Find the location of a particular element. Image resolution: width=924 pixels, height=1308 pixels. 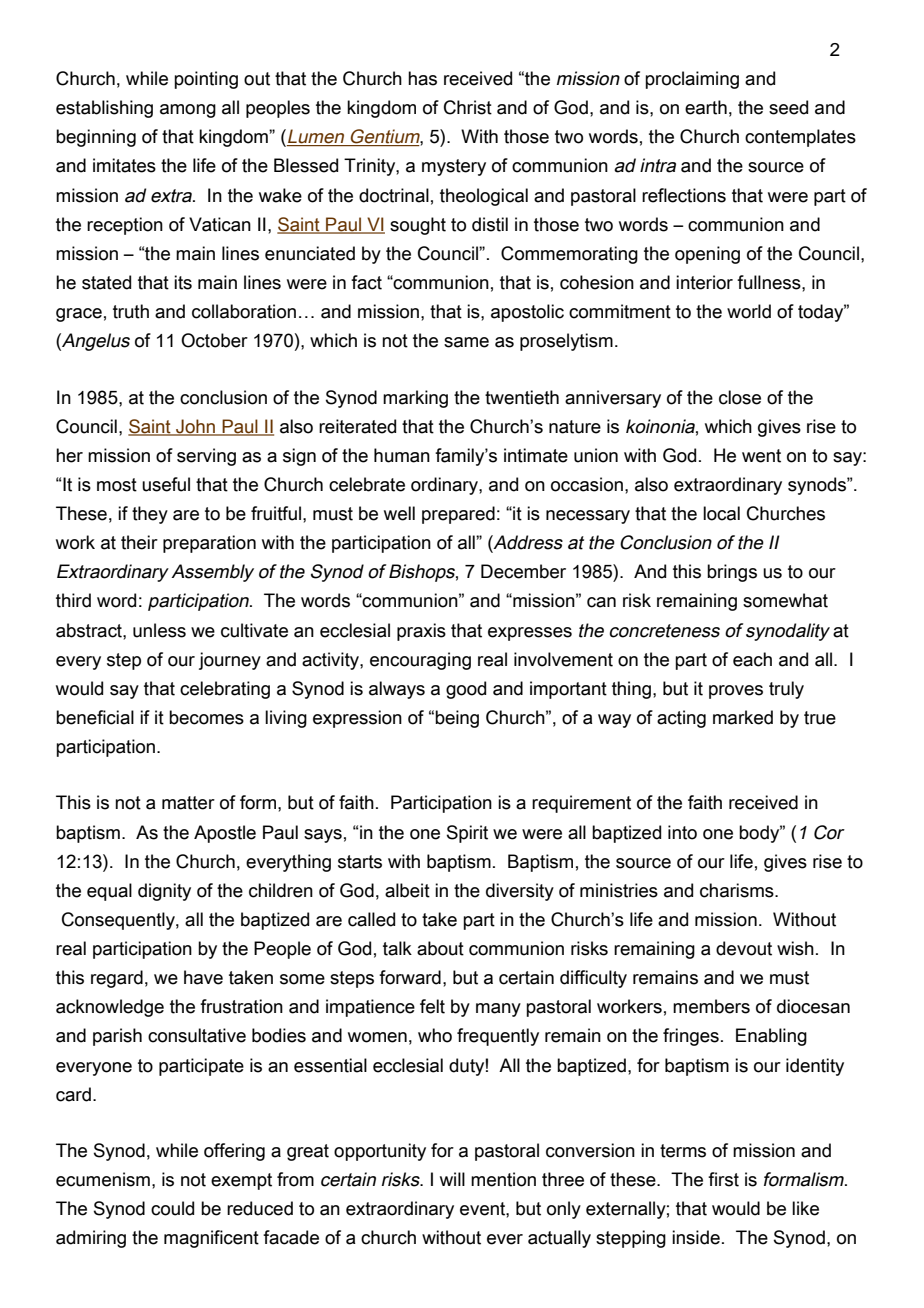

among is located at coordinates (188, 111).
